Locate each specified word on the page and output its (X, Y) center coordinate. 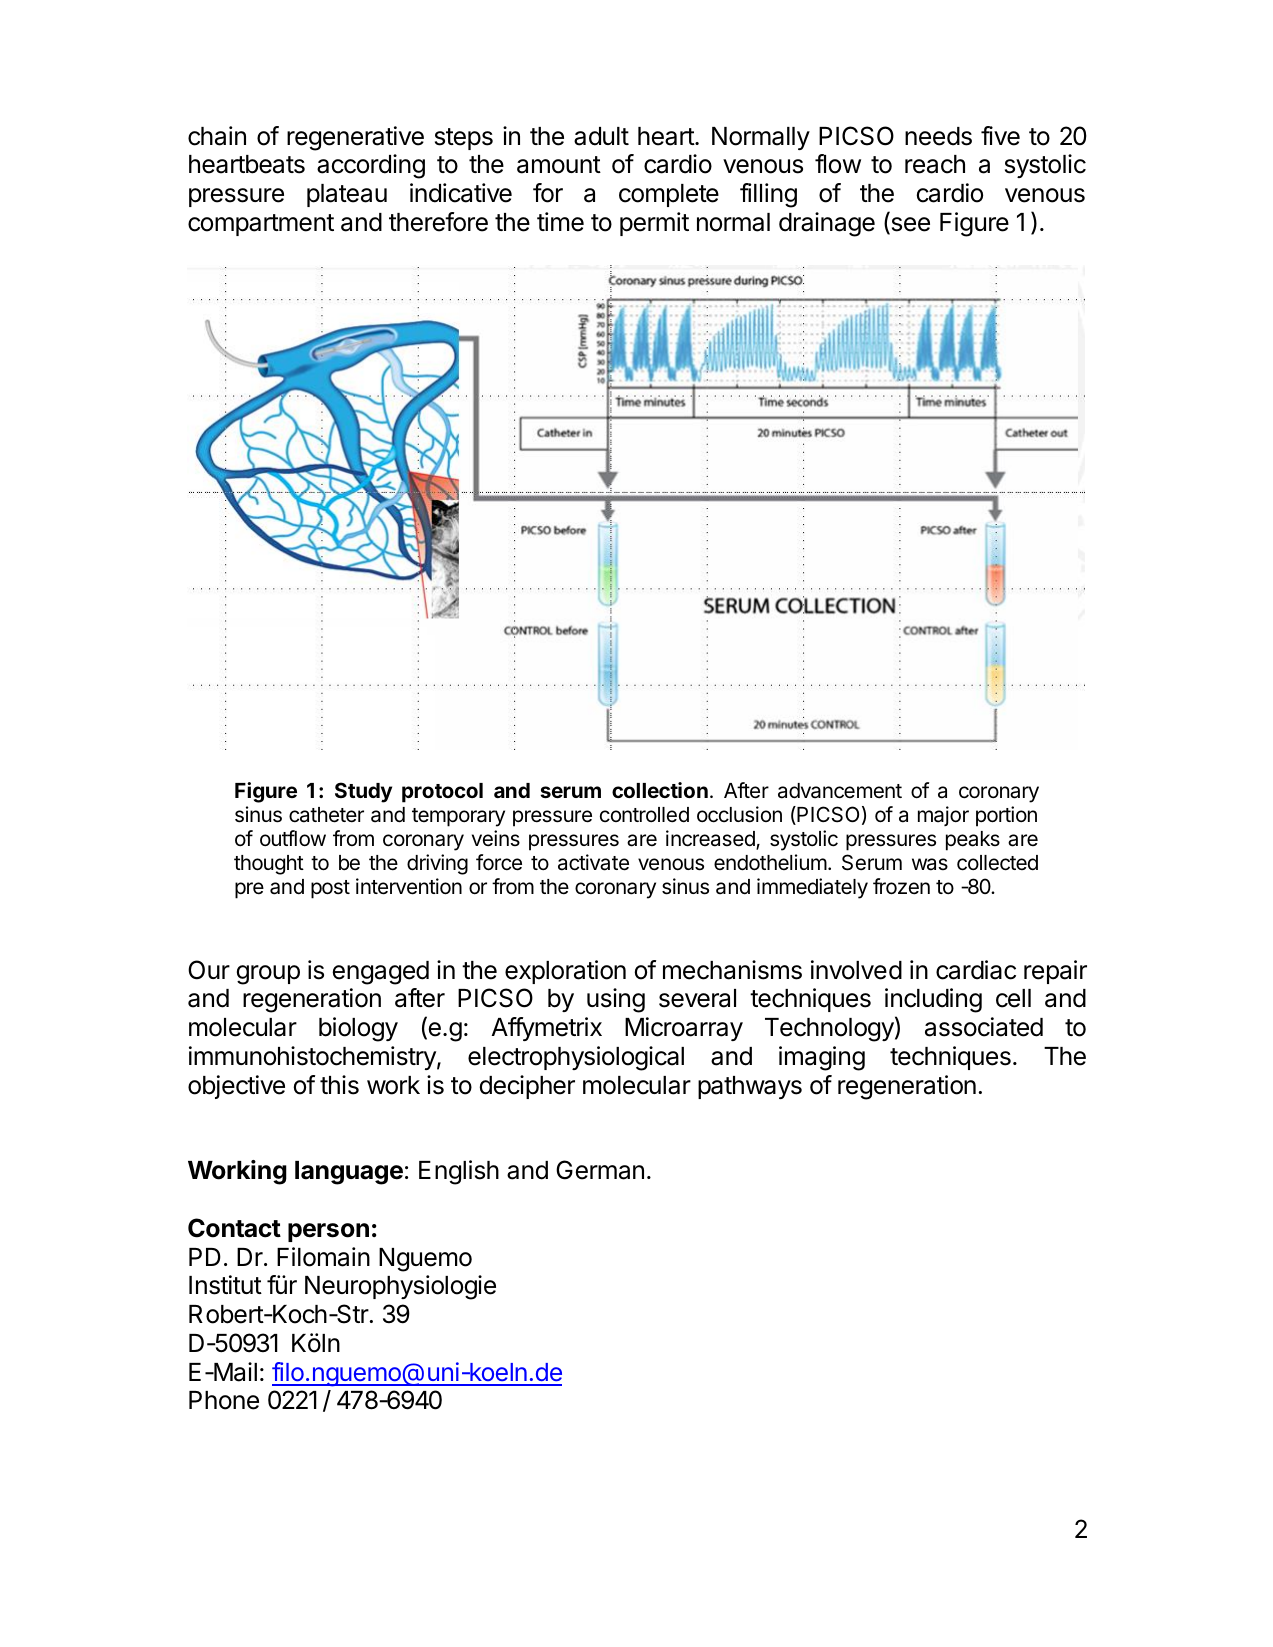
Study (363, 792)
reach (935, 164)
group (268, 975)
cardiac (976, 970)
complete (669, 195)
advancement (840, 791)
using (616, 1000)
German (600, 1170)
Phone (224, 1400)
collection (660, 790)
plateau (347, 195)
